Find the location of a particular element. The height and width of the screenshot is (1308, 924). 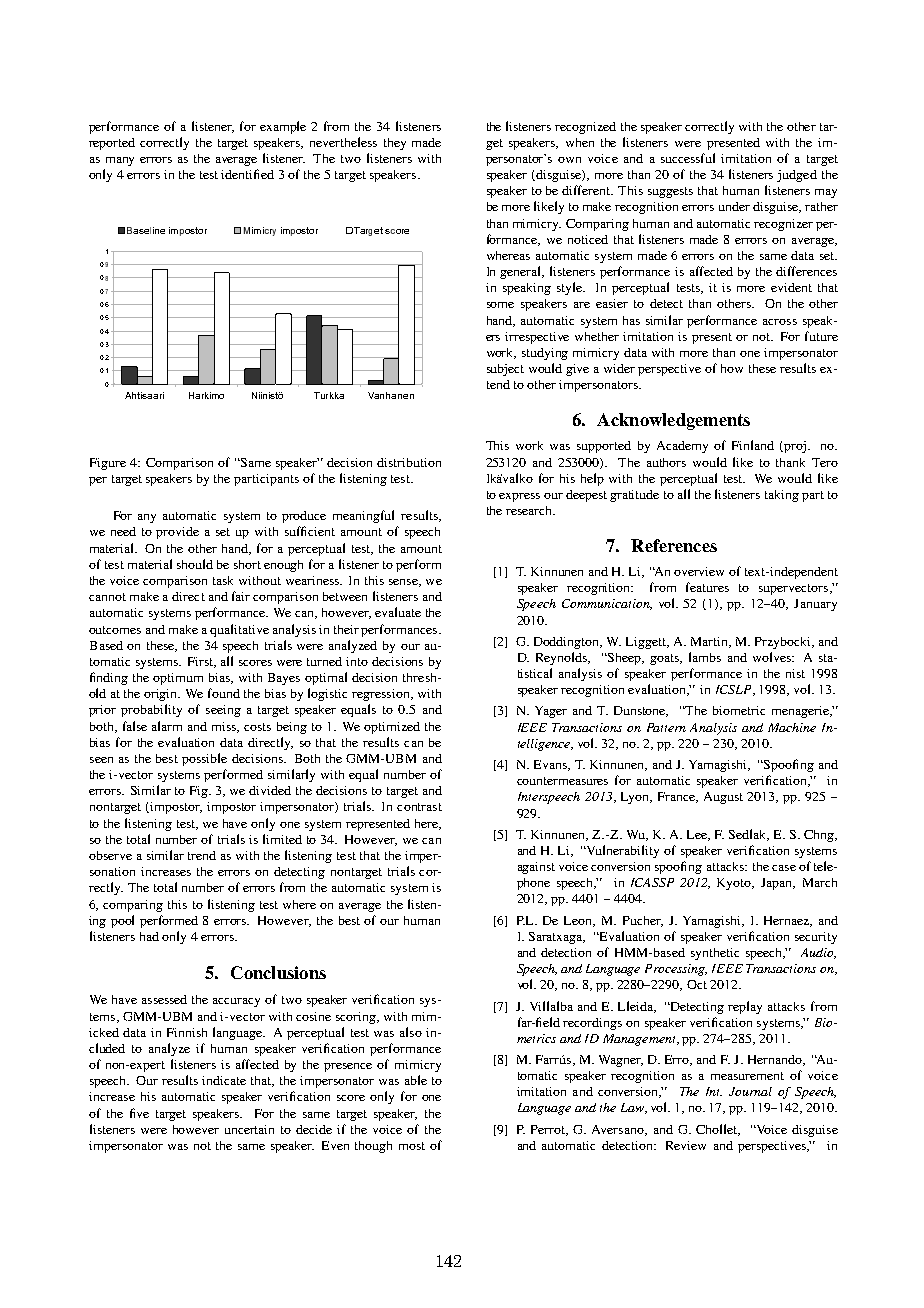

successful is located at coordinates (688, 158).
